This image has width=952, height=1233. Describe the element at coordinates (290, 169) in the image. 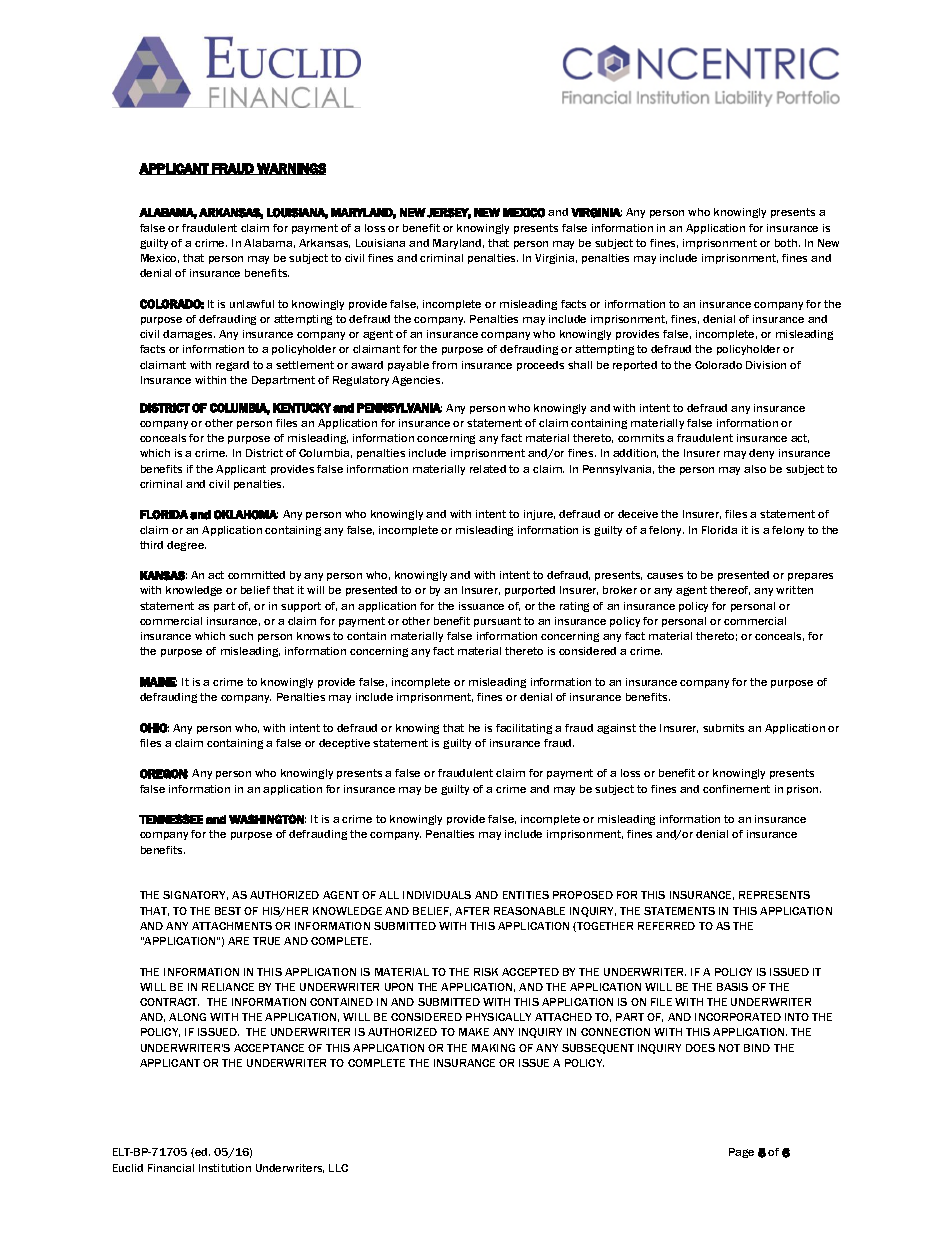

I see `WARNINGS` at that location.
